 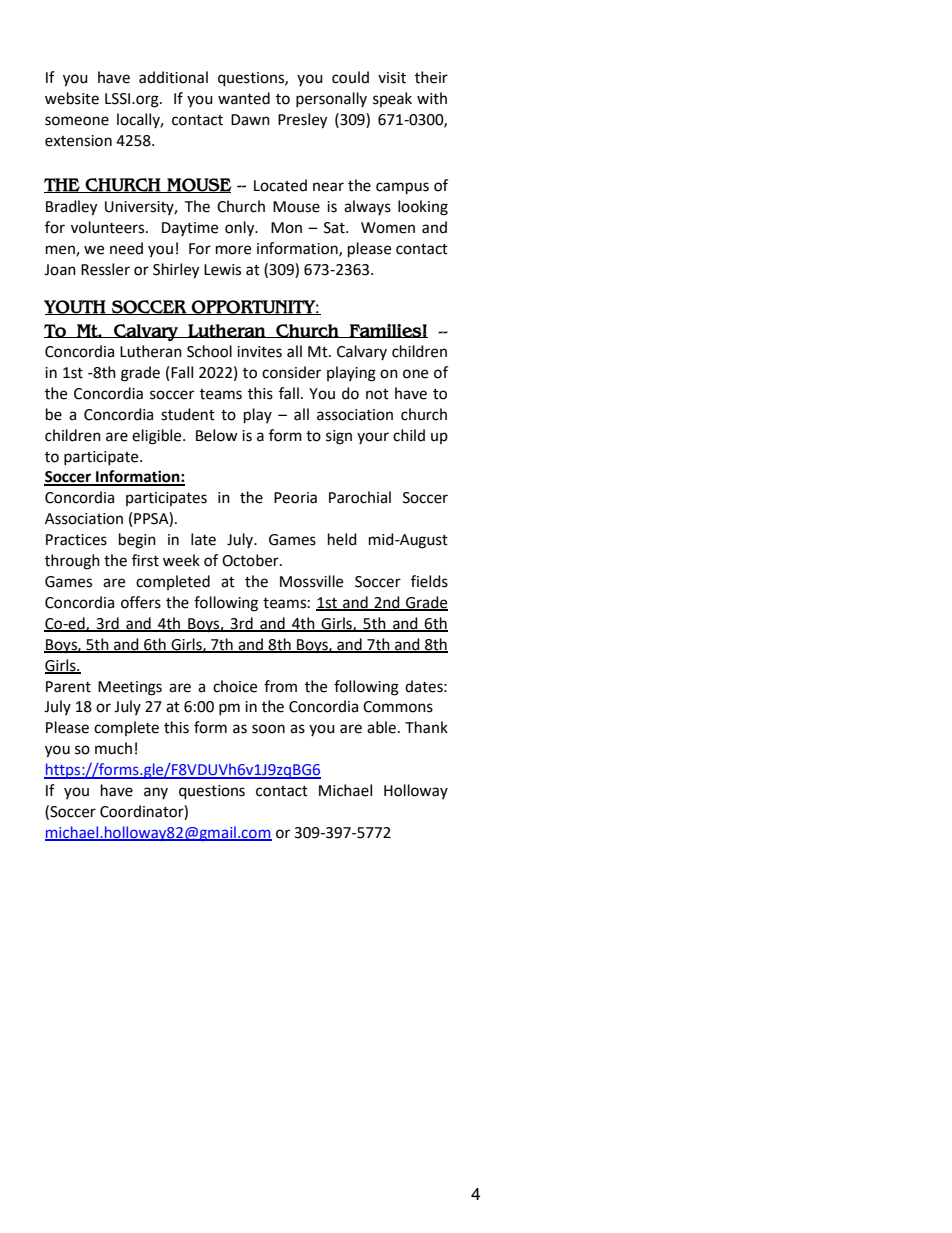 What do you see at coordinates (113, 748) in the screenshot?
I see `much` at bounding box center [113, 748].
